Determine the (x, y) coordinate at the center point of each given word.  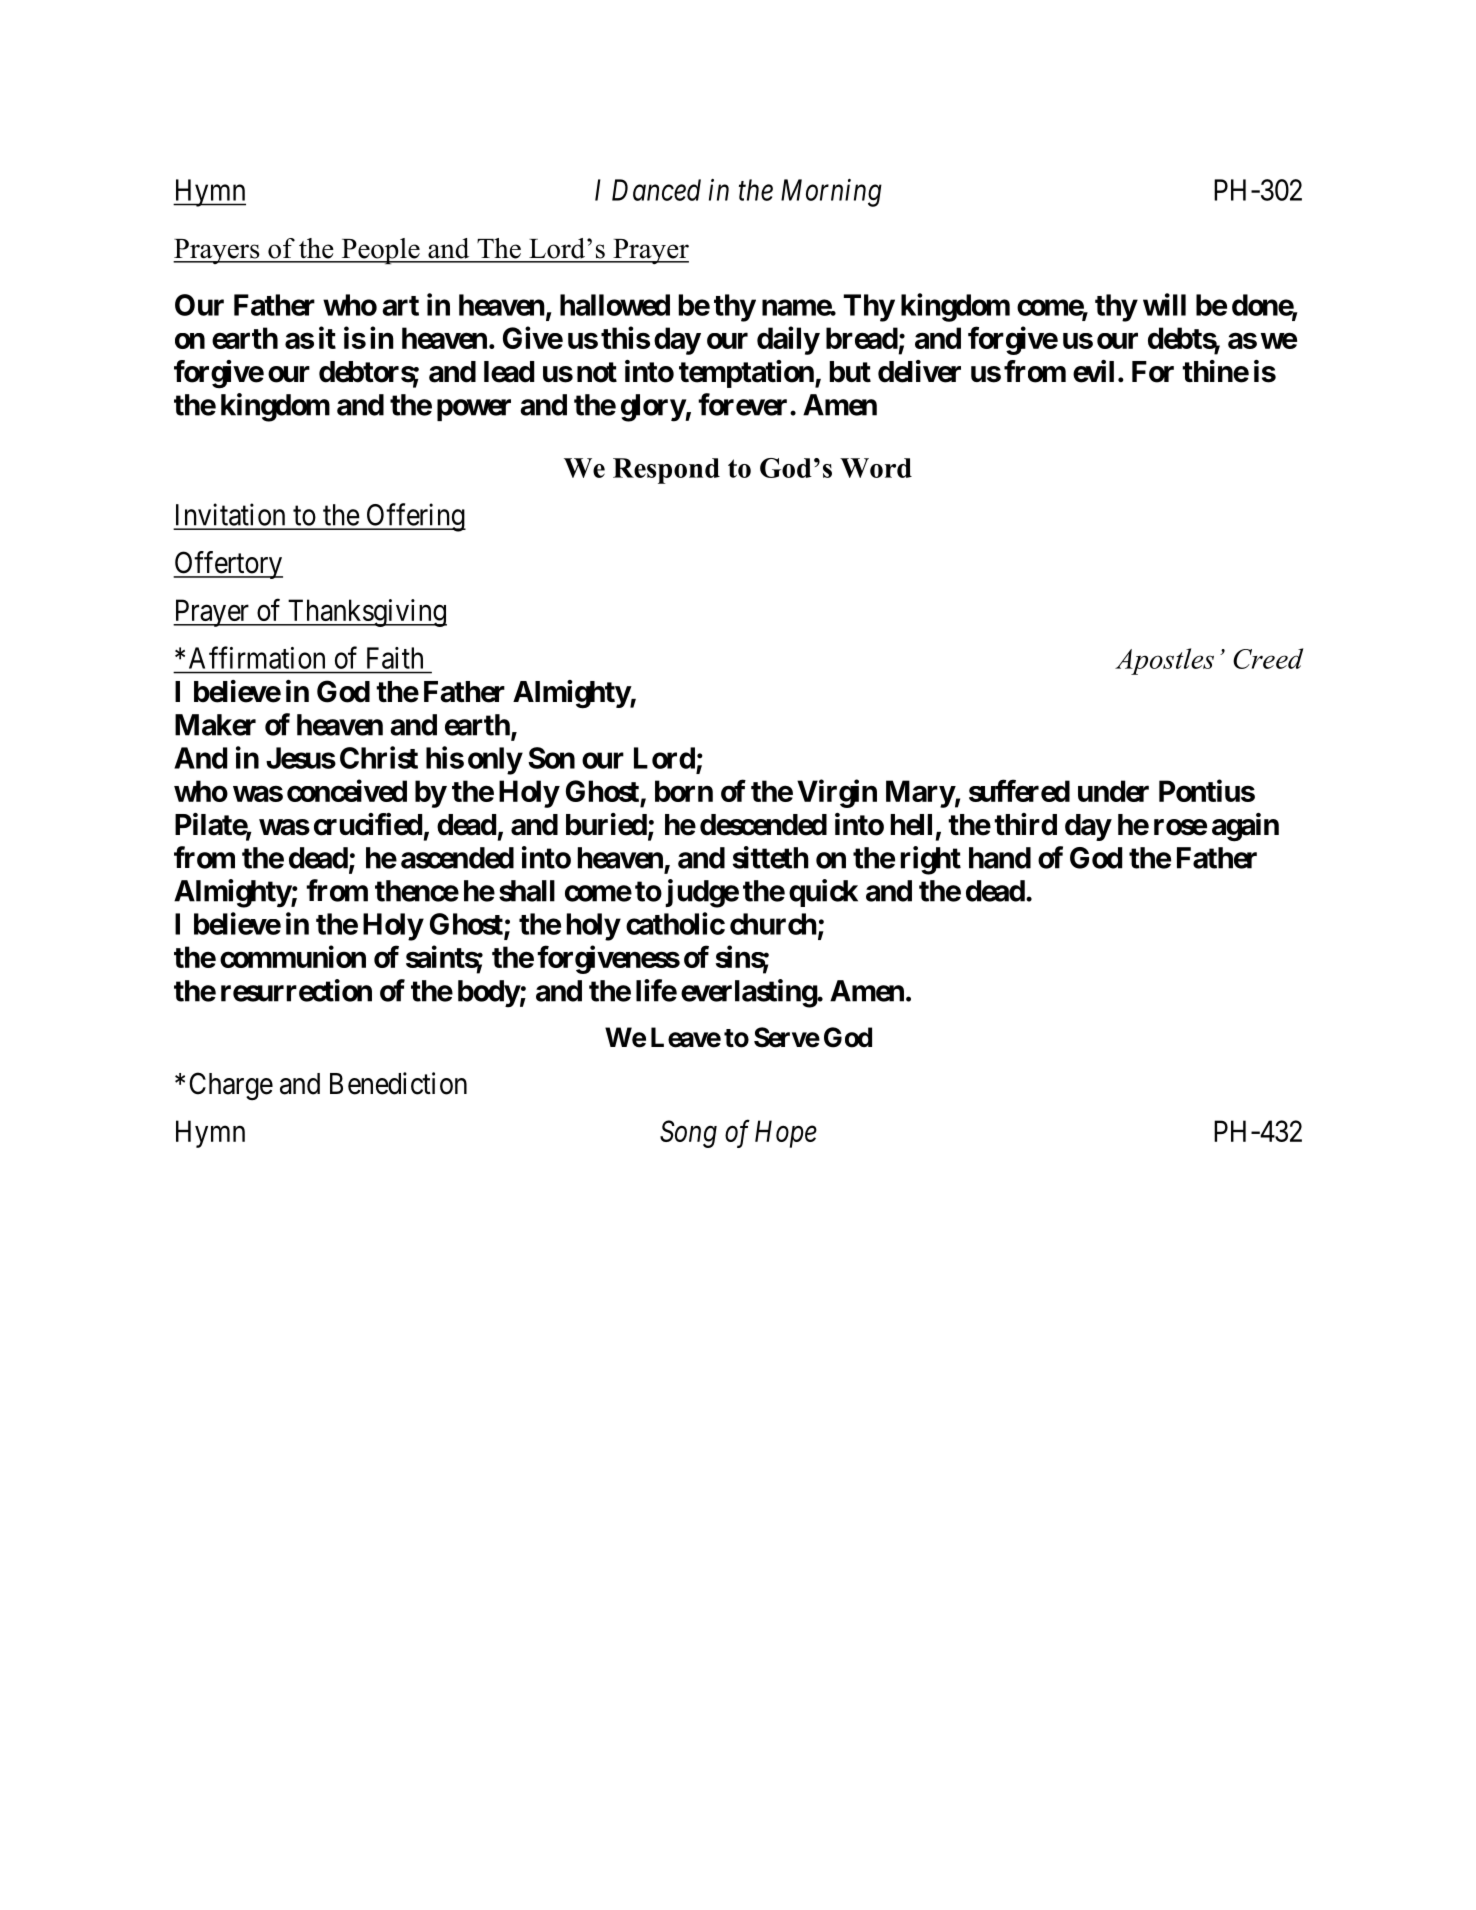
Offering (415, 517)
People (380, 251)
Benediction (398, 1083)
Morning (831, 193)
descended (763, 825)
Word (876, 468)
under (1113, 791)
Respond (666, 471)
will (1164, 304)
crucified (368, 824)
